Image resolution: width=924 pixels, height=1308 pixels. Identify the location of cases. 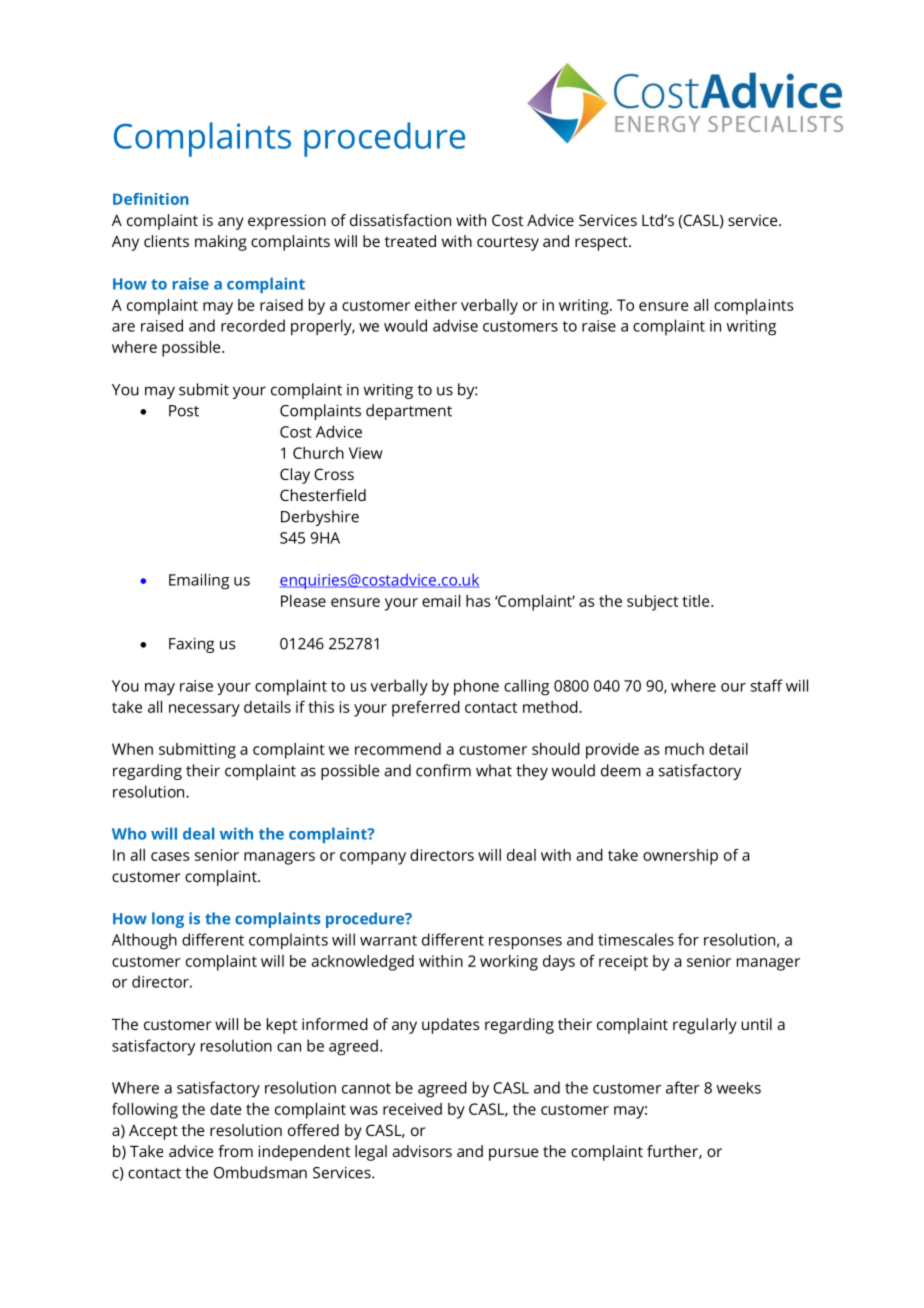
(170, 856).
